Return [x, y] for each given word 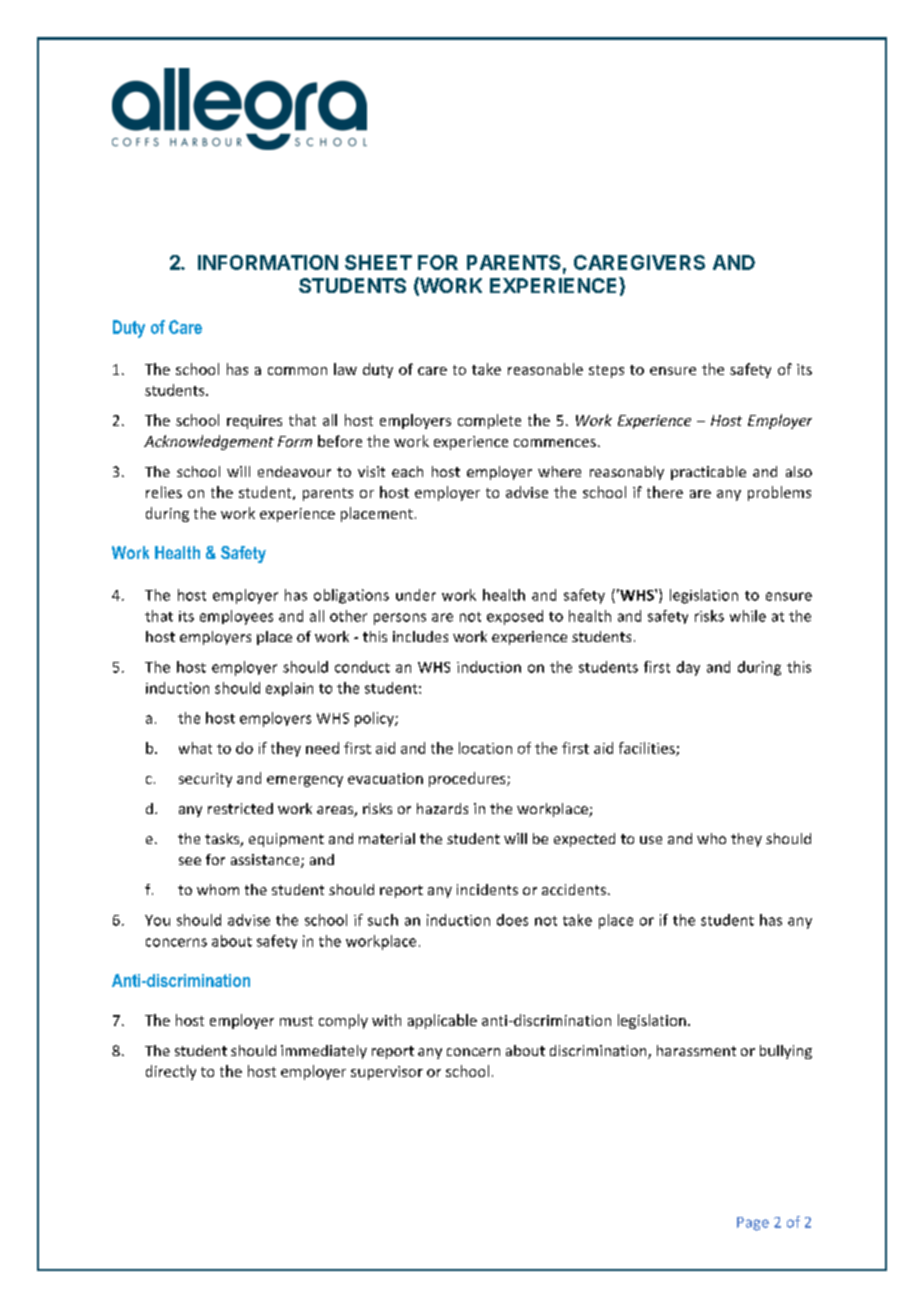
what [195, 748]
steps [606, 371]
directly [171, 1072]
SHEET [378, 262]
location [485, 748]
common [297, 371]
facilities [648, 749]
